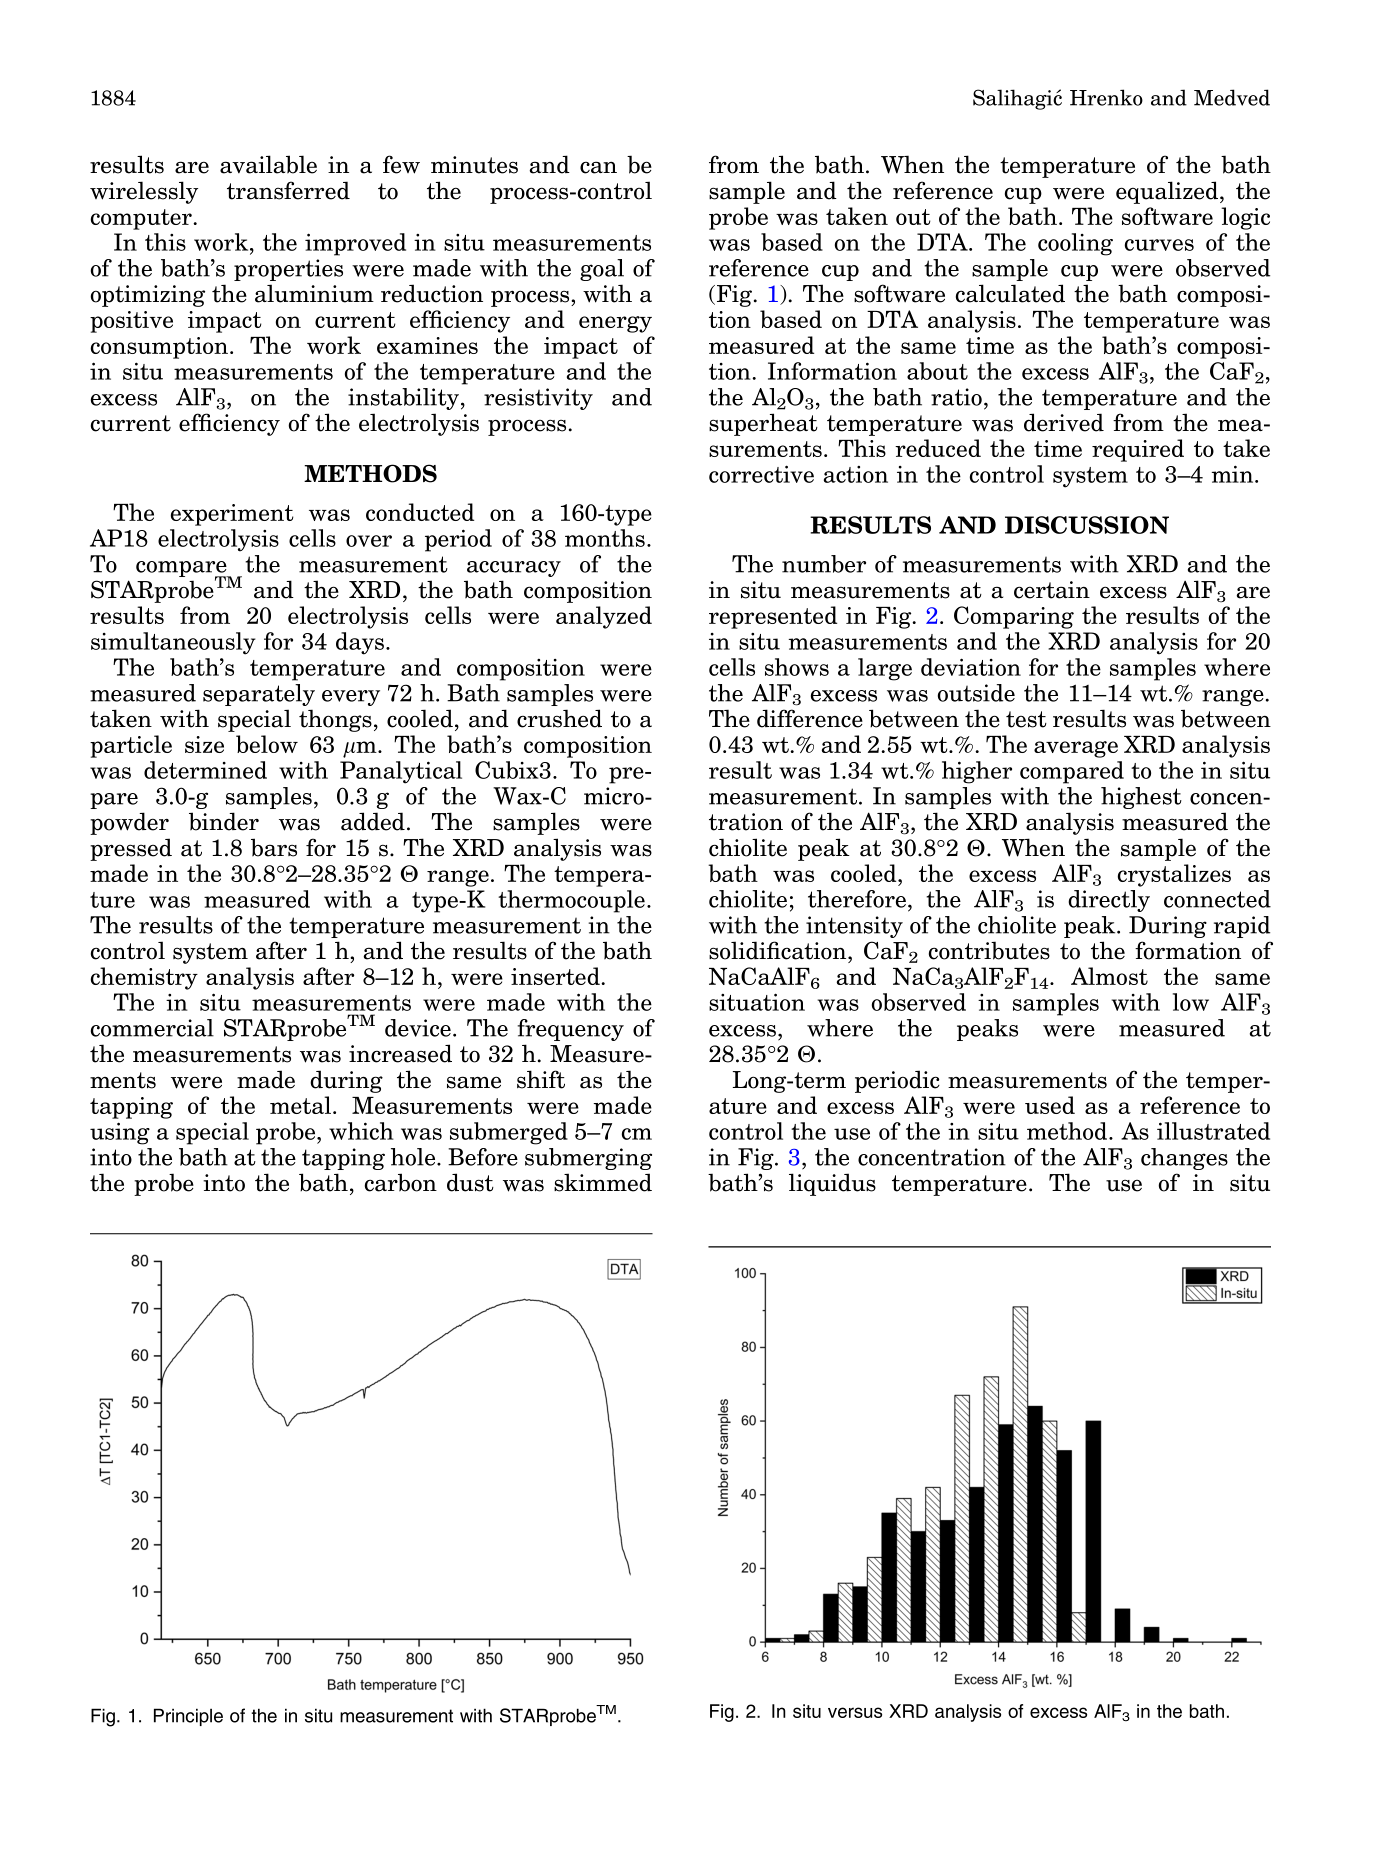 The width and height of the screenshot is (1397, 1863). I want to click on available, so click(268, 164).
